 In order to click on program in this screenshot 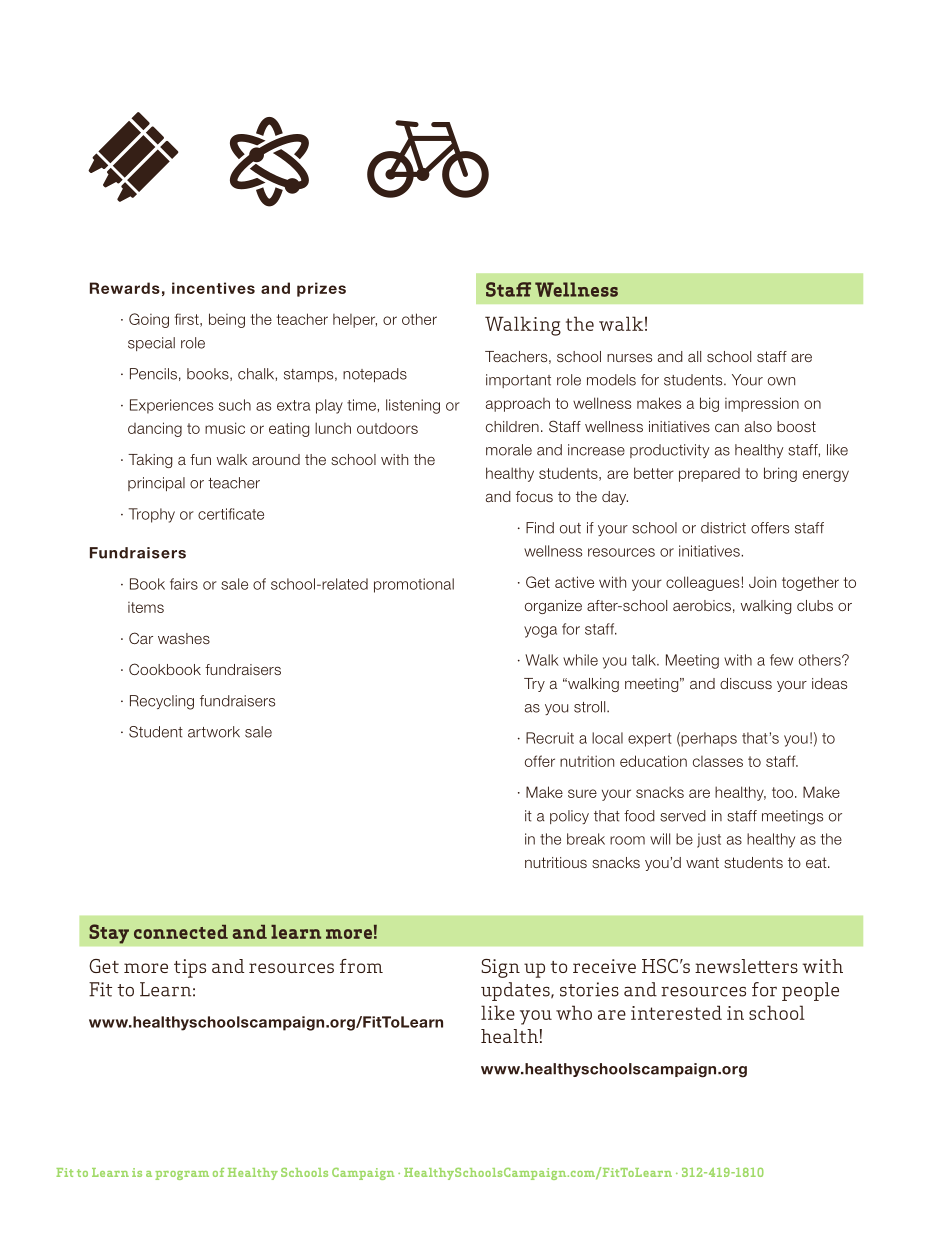, I will do `click(182, 1175)`.
